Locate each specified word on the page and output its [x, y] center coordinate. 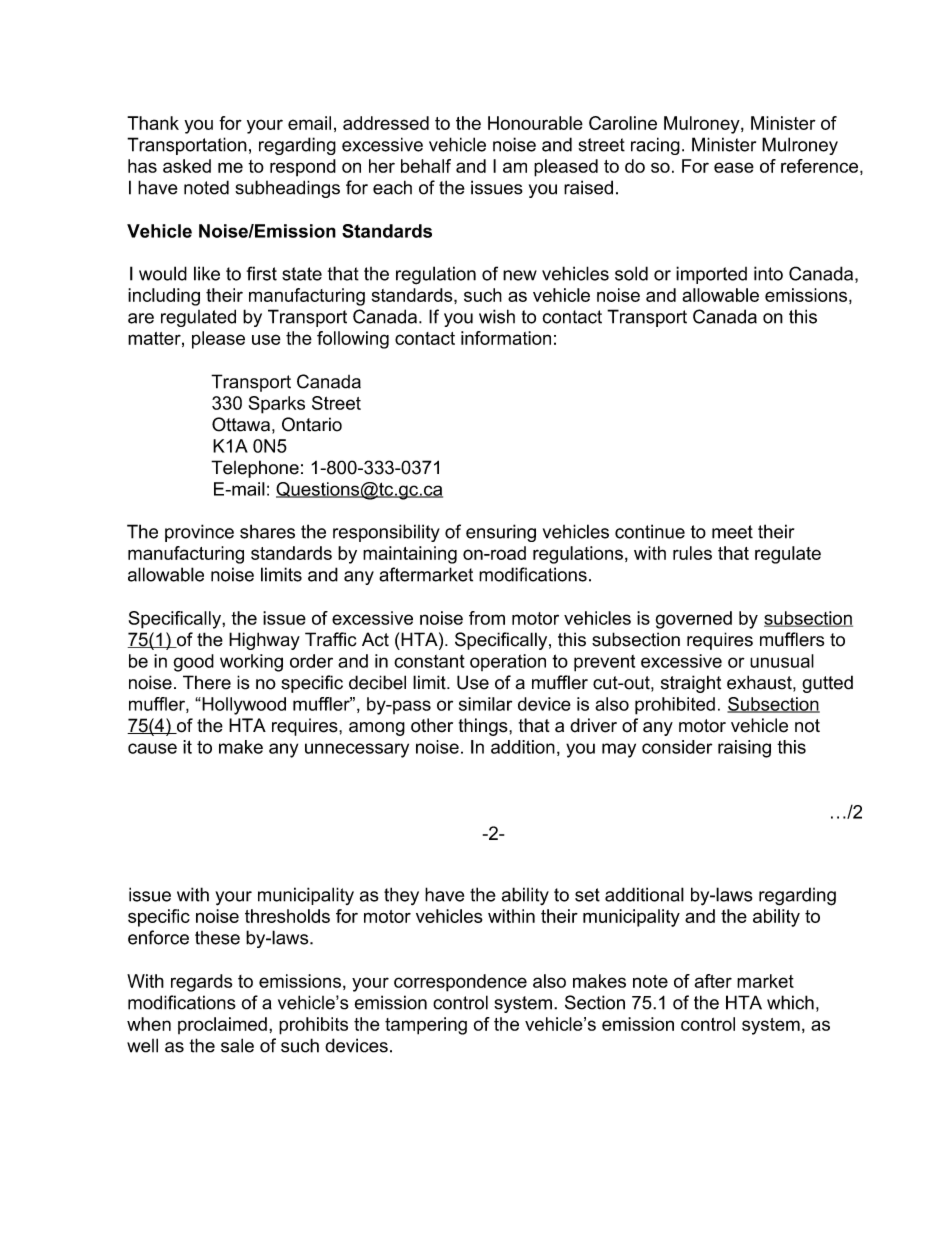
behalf [426, 166]
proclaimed [222, 1025]
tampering [426, 1026]
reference [819, 166]
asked [187, 166]
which [790, 1002]
